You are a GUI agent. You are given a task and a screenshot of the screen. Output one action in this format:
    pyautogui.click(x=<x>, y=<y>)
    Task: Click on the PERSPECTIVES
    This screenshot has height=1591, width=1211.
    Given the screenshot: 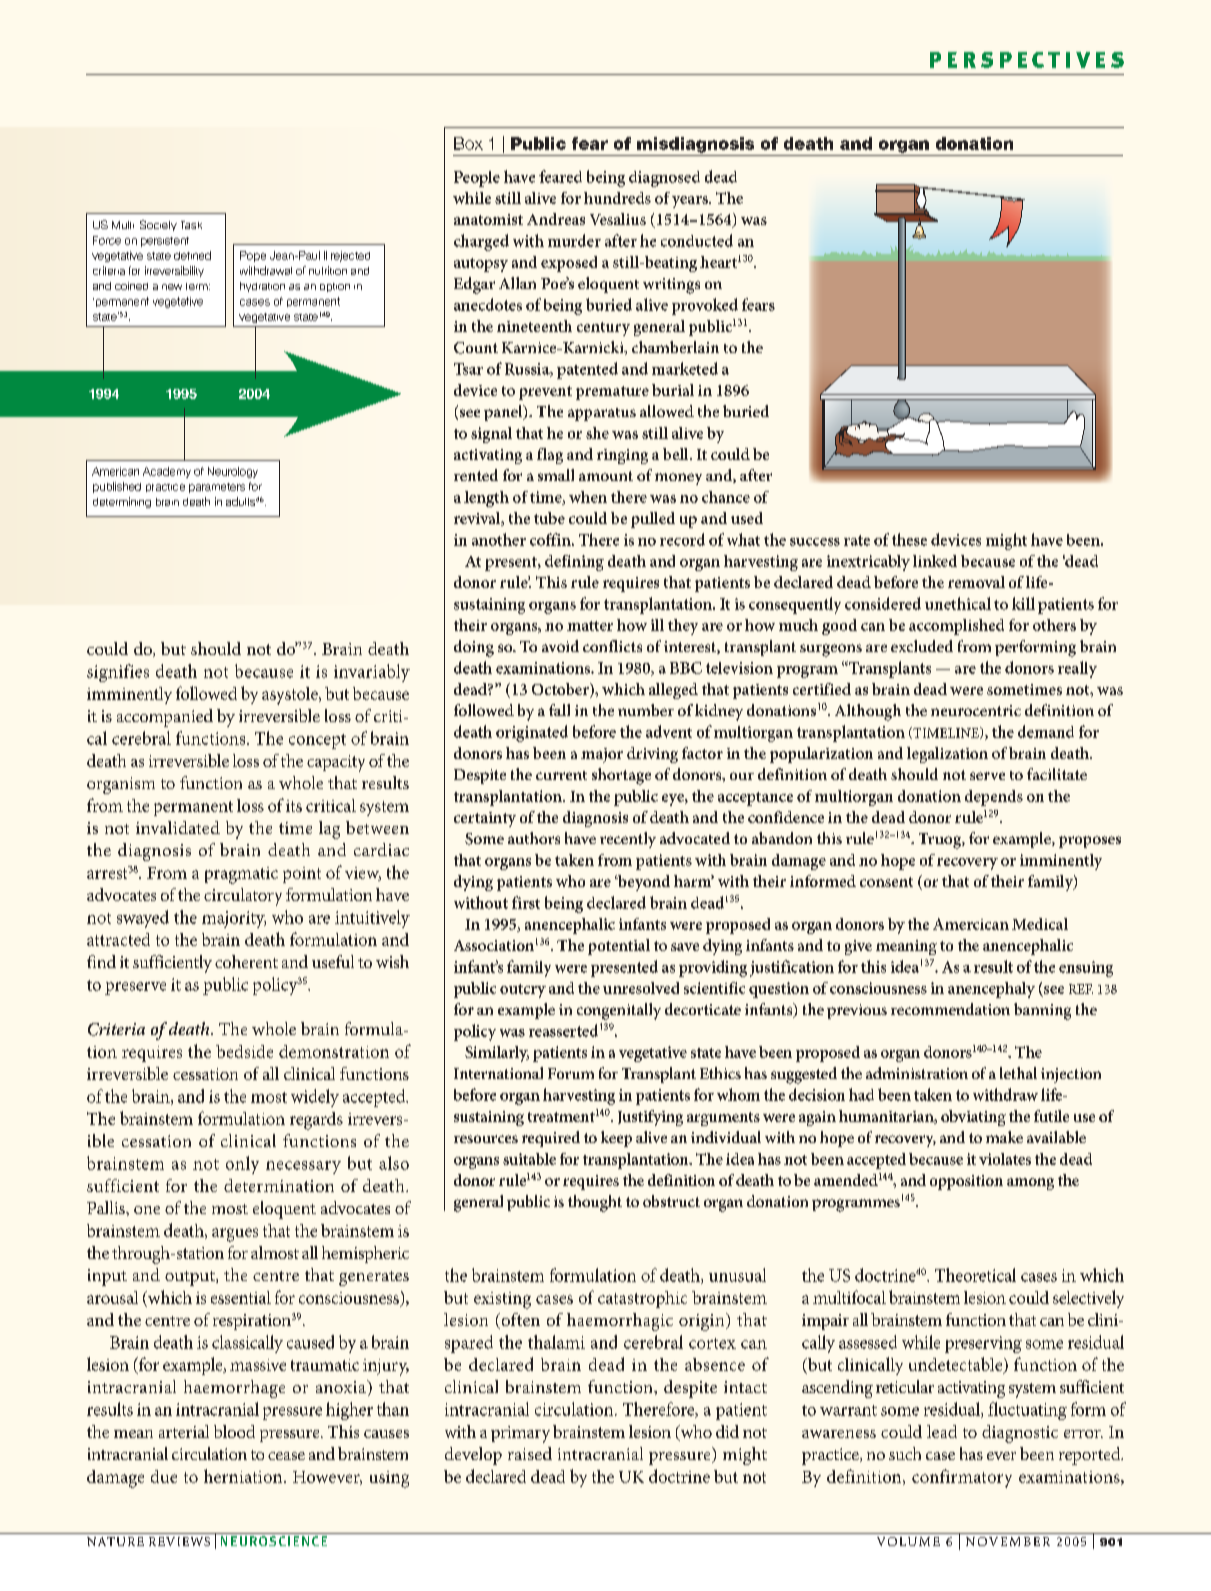 What is the action you would take?
    pyautogui.click(x=1027, y=60)
